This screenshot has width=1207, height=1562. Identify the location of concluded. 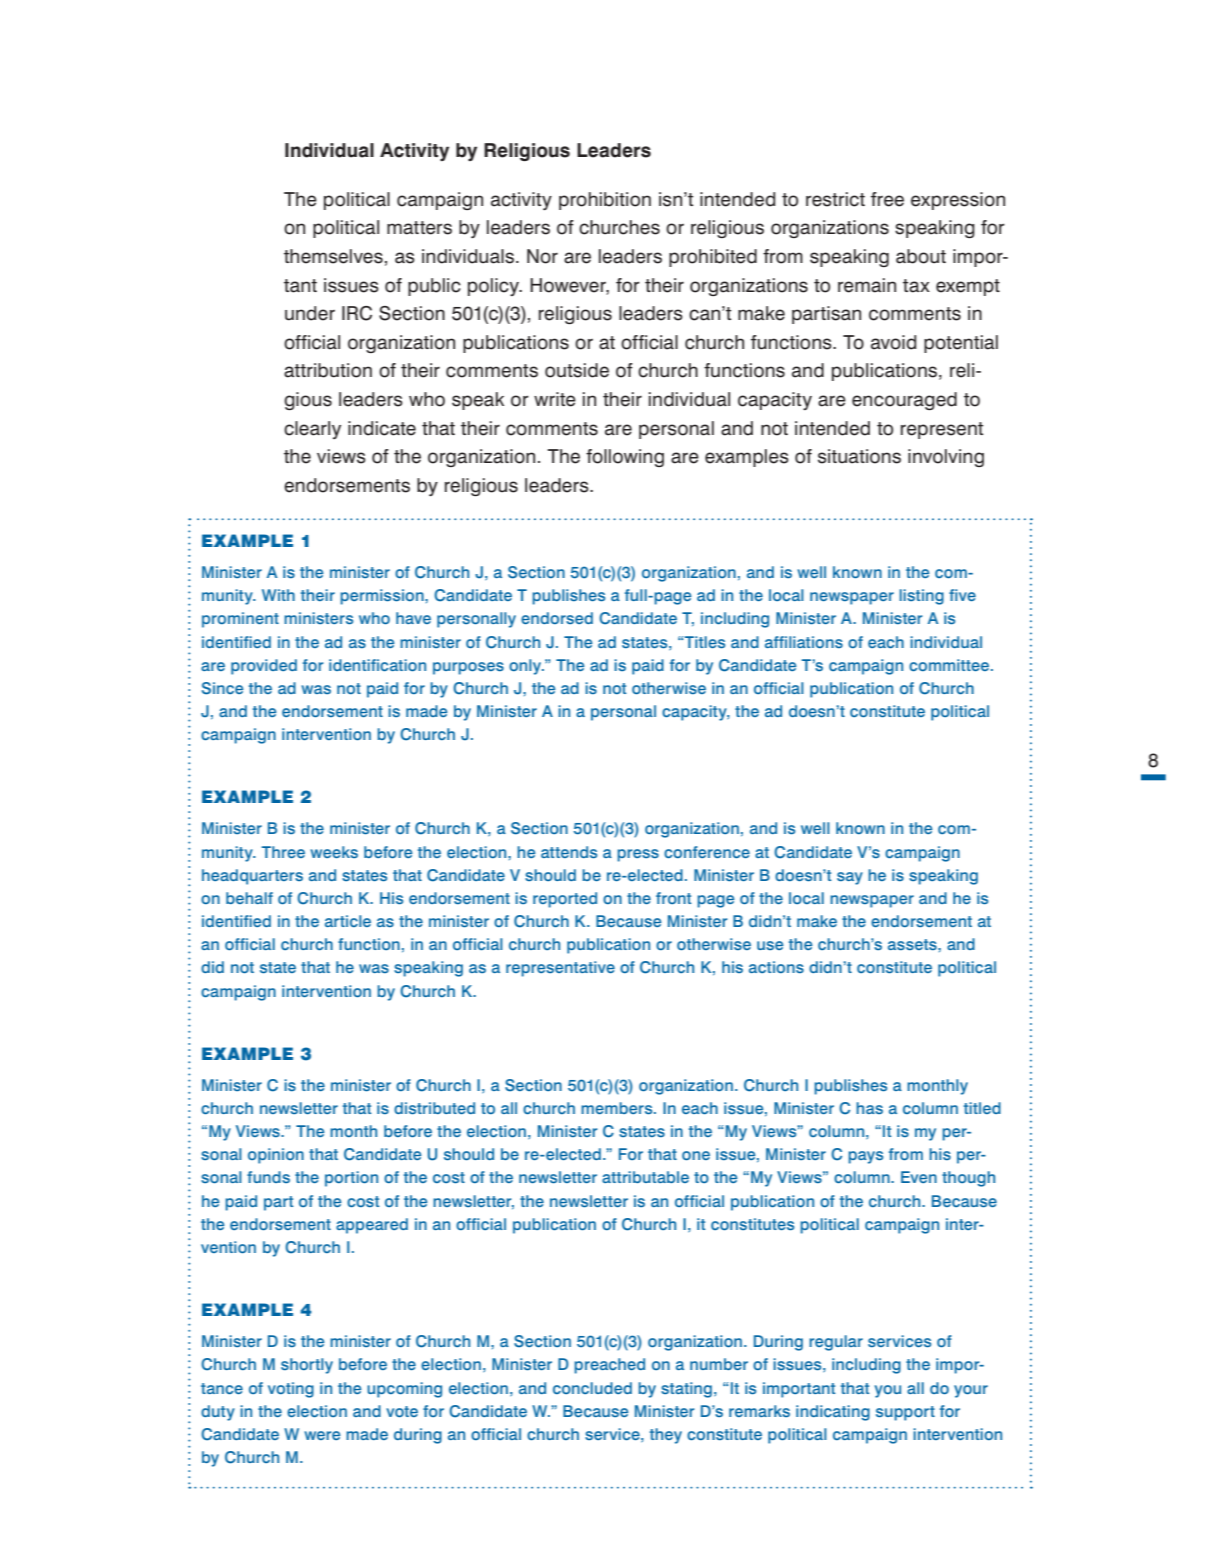
(592, 1388).
